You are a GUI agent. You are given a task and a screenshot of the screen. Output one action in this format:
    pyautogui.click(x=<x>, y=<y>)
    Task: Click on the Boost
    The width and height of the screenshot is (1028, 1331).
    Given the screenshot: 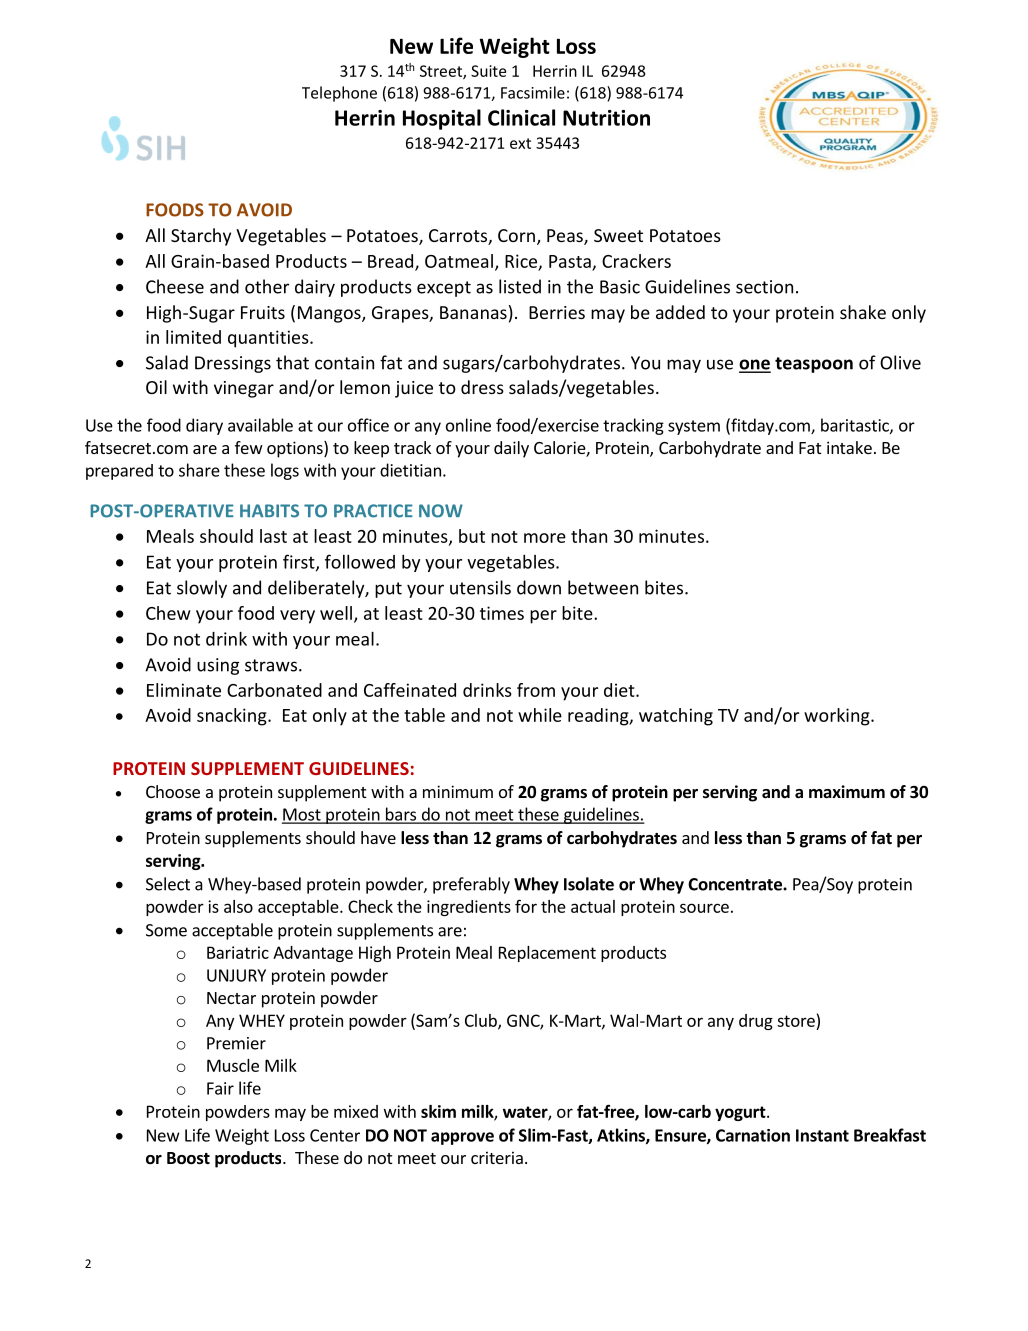 What is the action you would take?
    pyautogui.click(x=188, y=1158)
